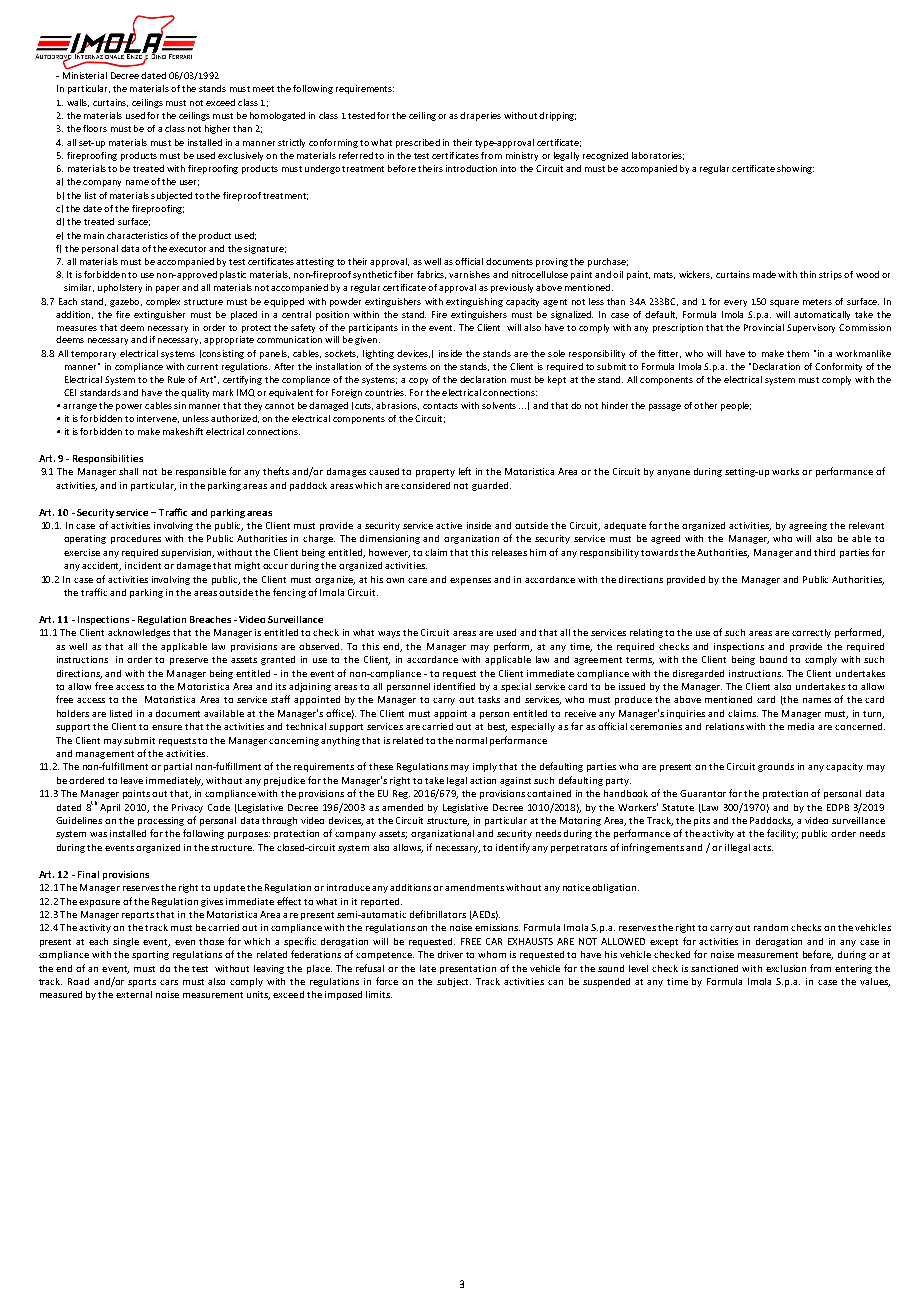 The width and height of the screenshot is (924, 1308). What do you see at coordinates (450, 954) in the screenshot?
I see `driver` at bounding box center [450, 954].
